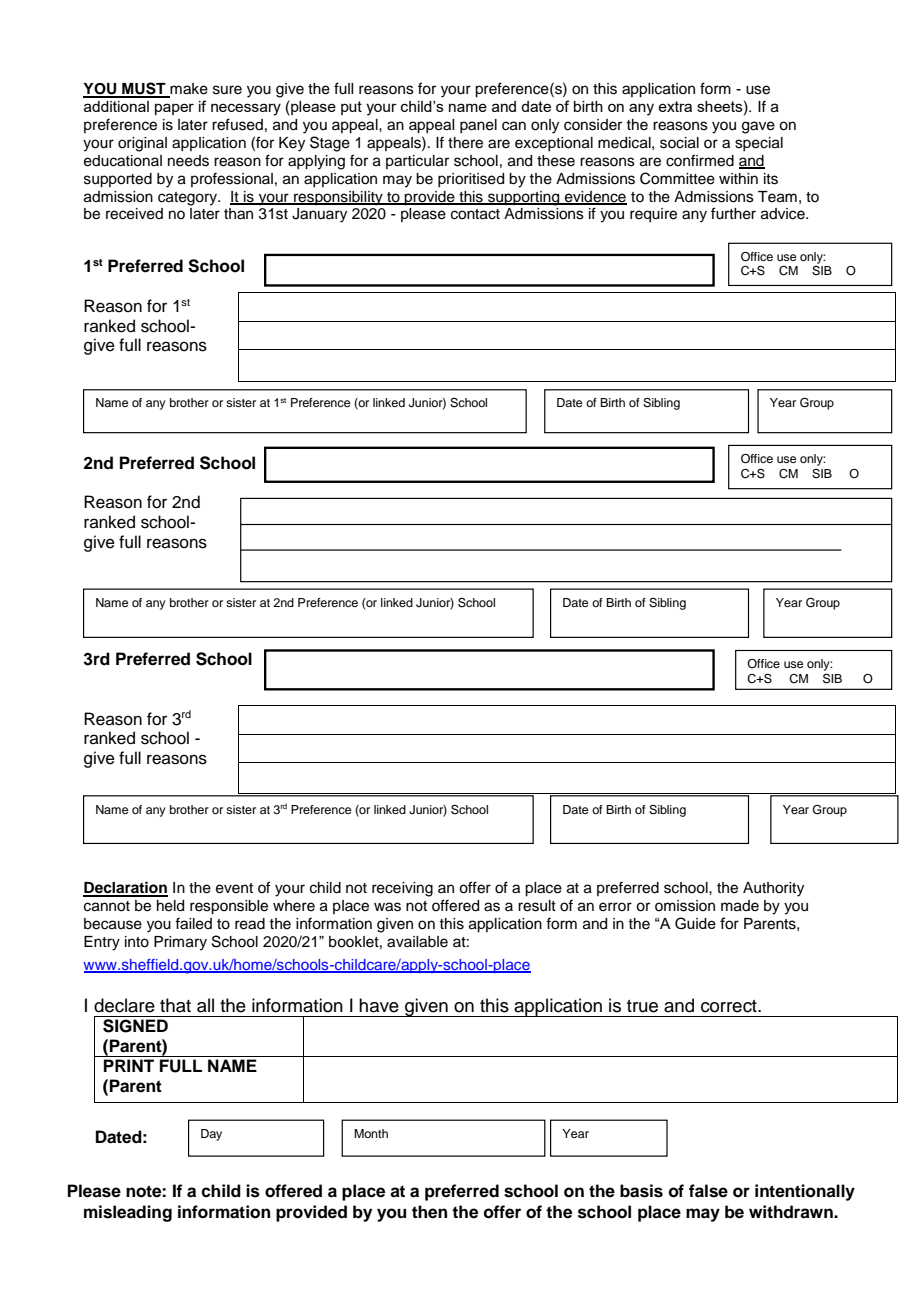 The width and height of the document is (924, 1308). What do you see at coordinates (402, 889) in the document?
I see `receiving` at bounding box center [402, 889].
